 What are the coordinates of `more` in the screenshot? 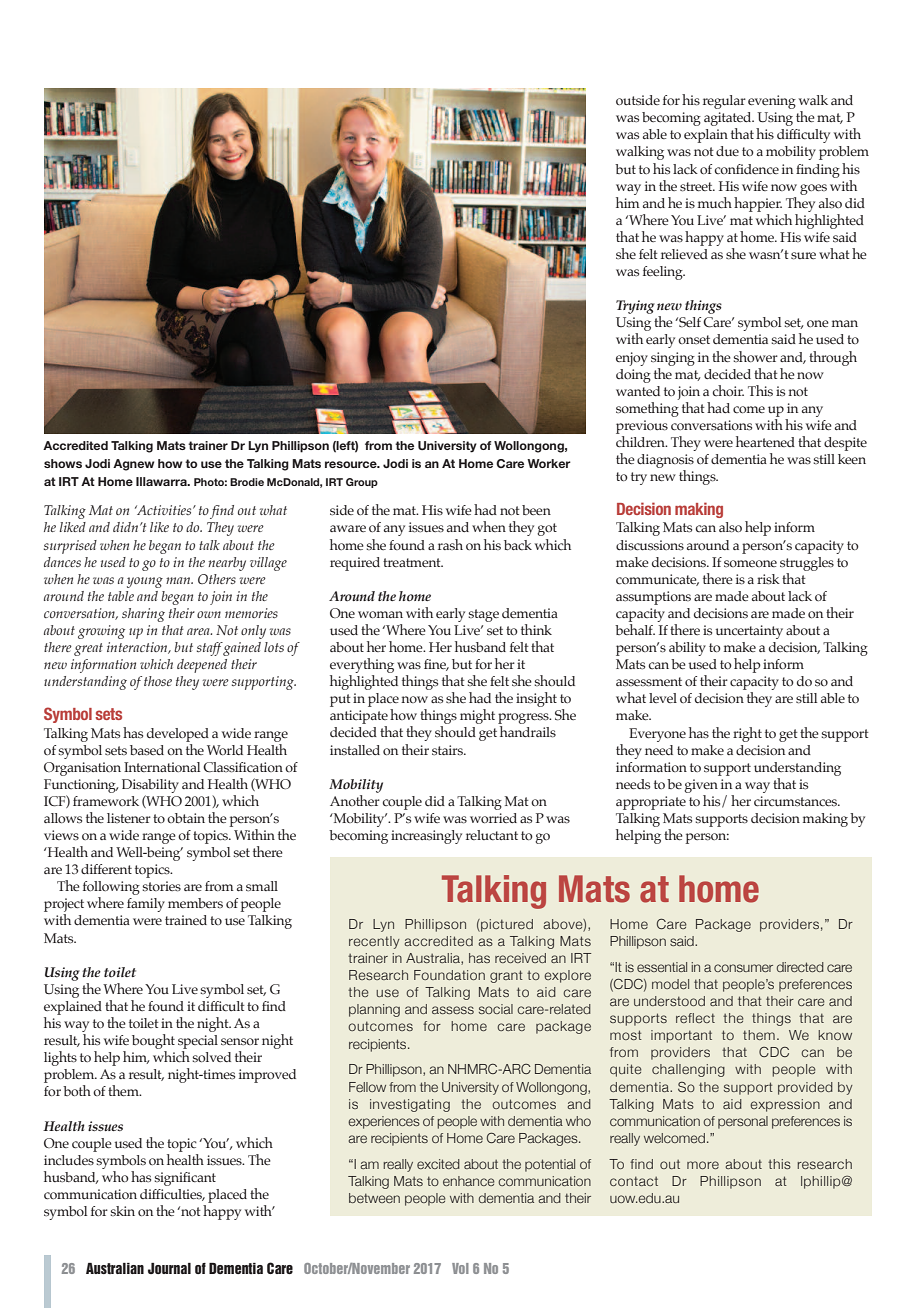 It's located at (703, 1165).
